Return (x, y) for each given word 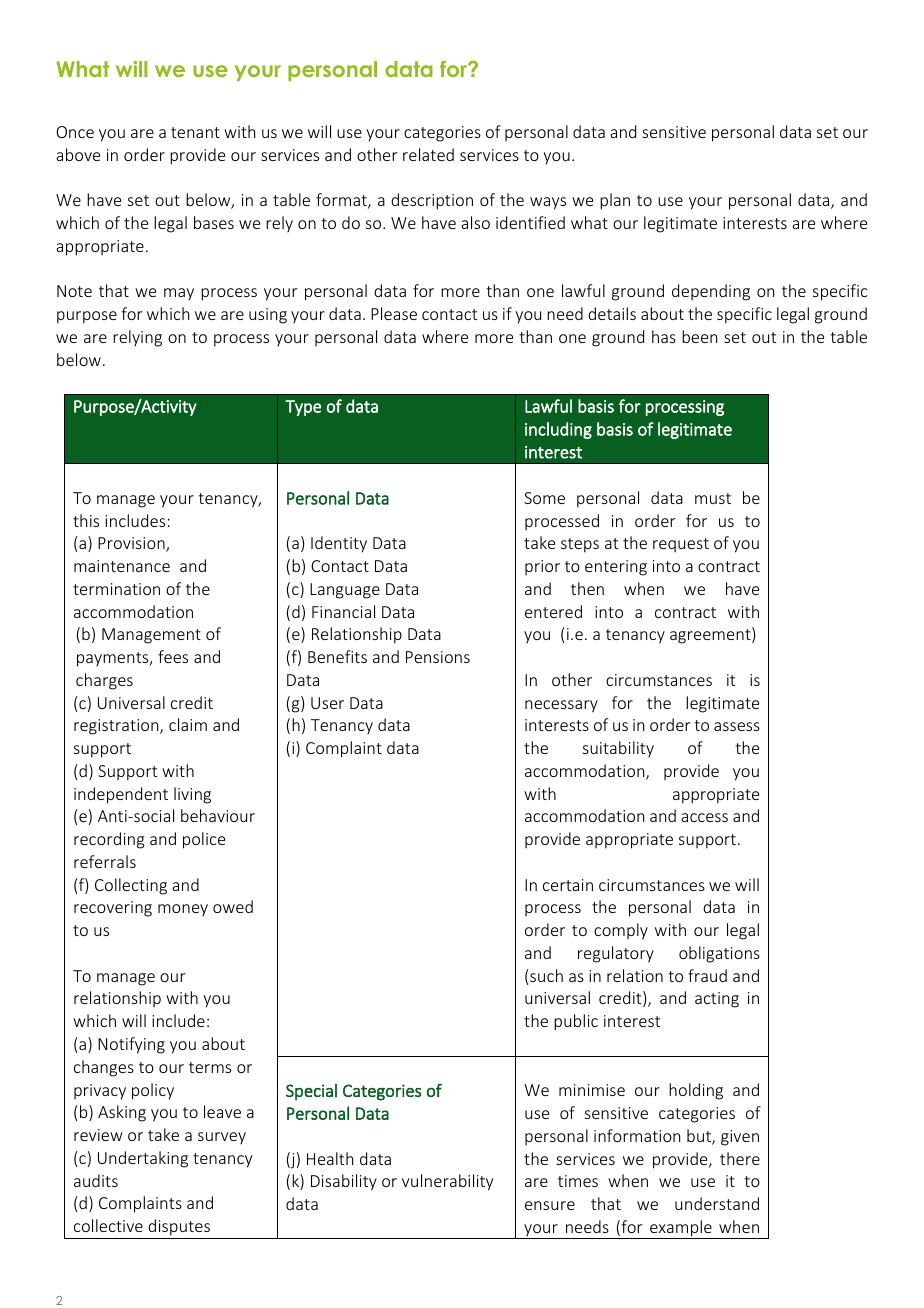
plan (615, 201)
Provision (132, 544)
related (428, 154)
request (681, 545)
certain (568, 885)
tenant (195, 132)
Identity (339, 544)
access (704, 817)
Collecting (131, 886)
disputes (179, 1227)
